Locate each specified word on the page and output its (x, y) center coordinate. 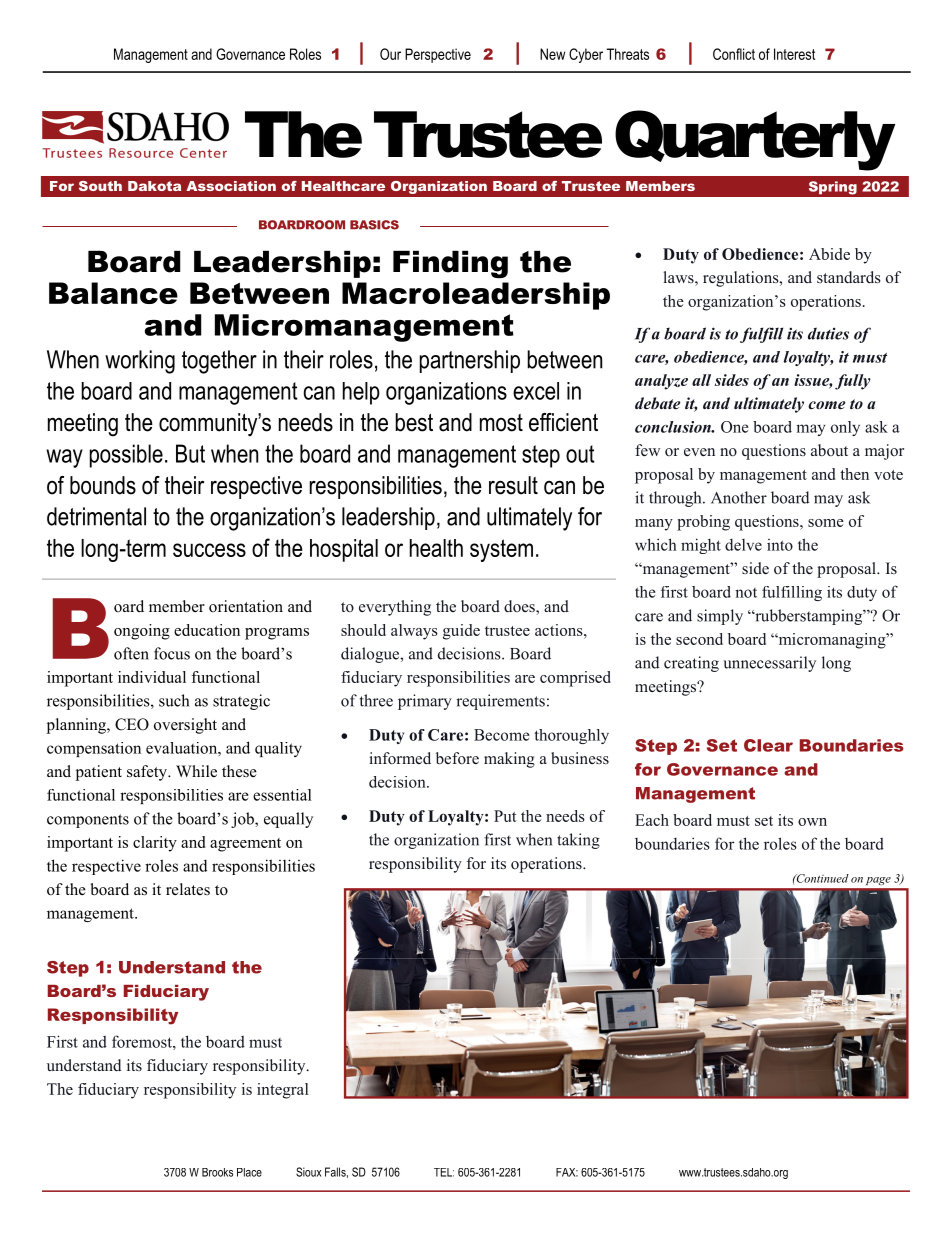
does (520, 607)
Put (505, 816)
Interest (794, 54)
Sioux (308, 1172)
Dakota (154, 186)
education (207, 630)
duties (828, 333)
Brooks (217, 1172)
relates (188, 889)
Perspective (438, 55)
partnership (470, 361)
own (812, 822)
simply (720, 617)
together (219, 362)
